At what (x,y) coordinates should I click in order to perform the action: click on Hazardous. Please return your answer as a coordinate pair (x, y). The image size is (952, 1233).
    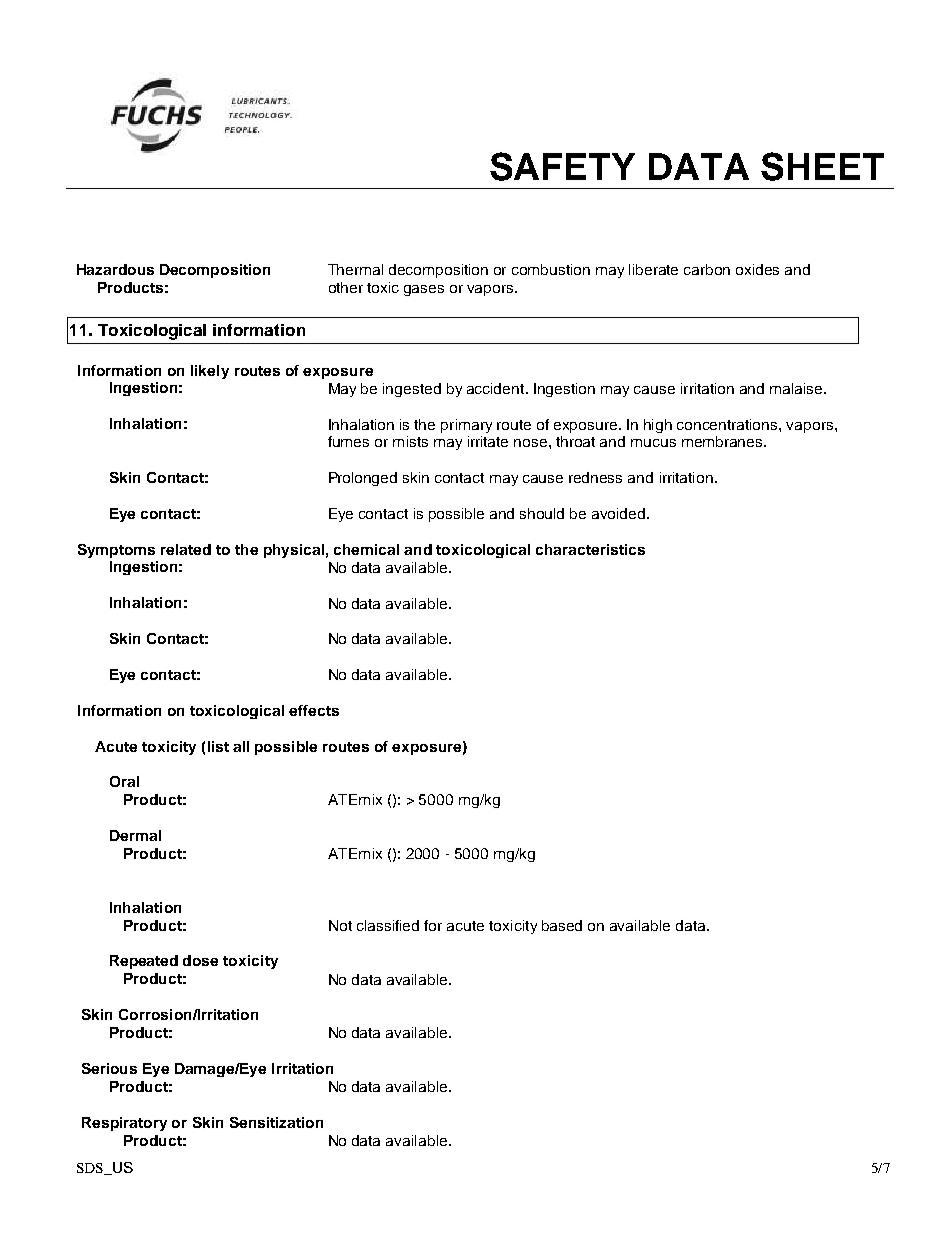
    Looking at the image, I should click on (115, 269).
